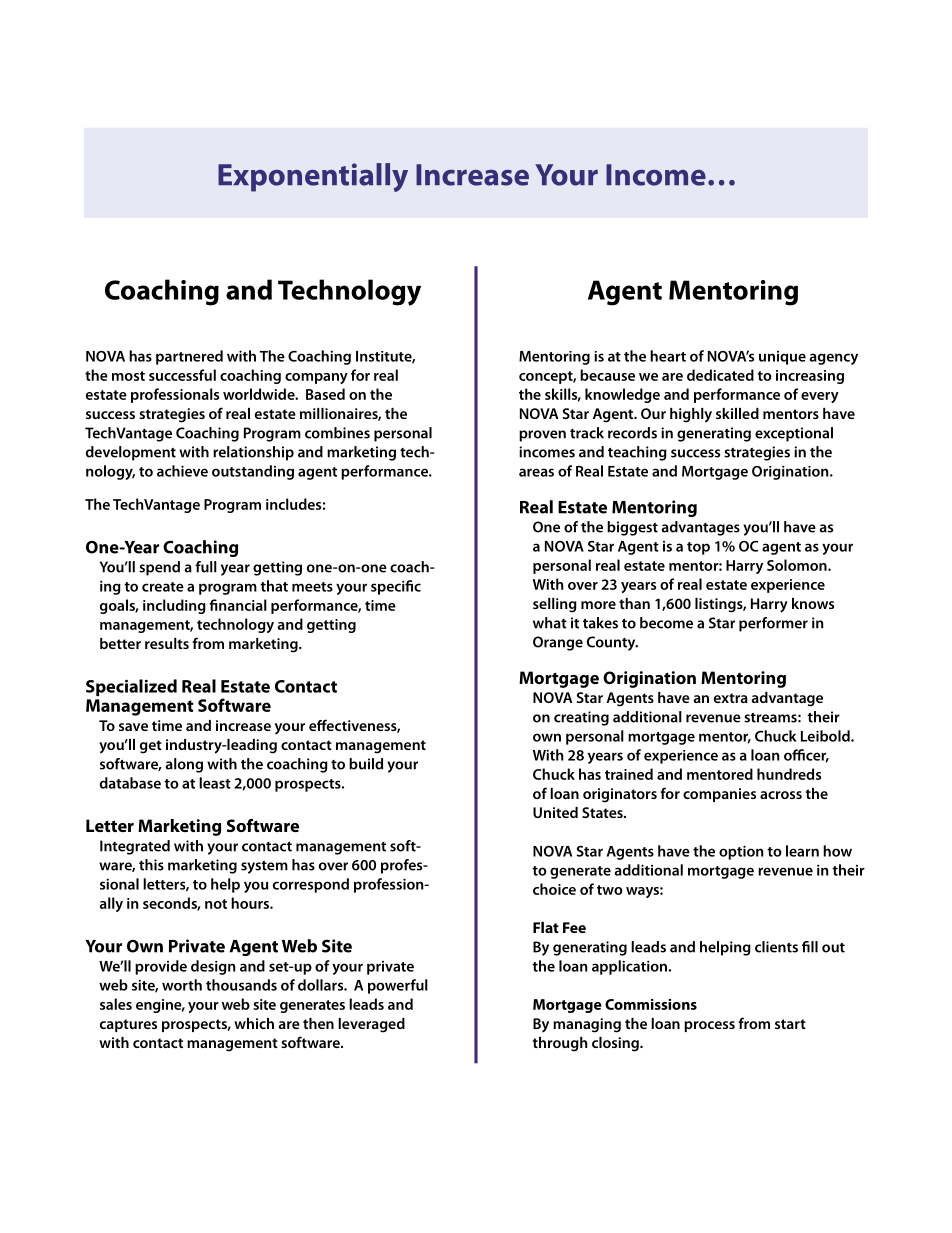 The image size is (952, 1233). Describe the element at coordinates (215, 783) in the screenshot. I see `least` at that location.
